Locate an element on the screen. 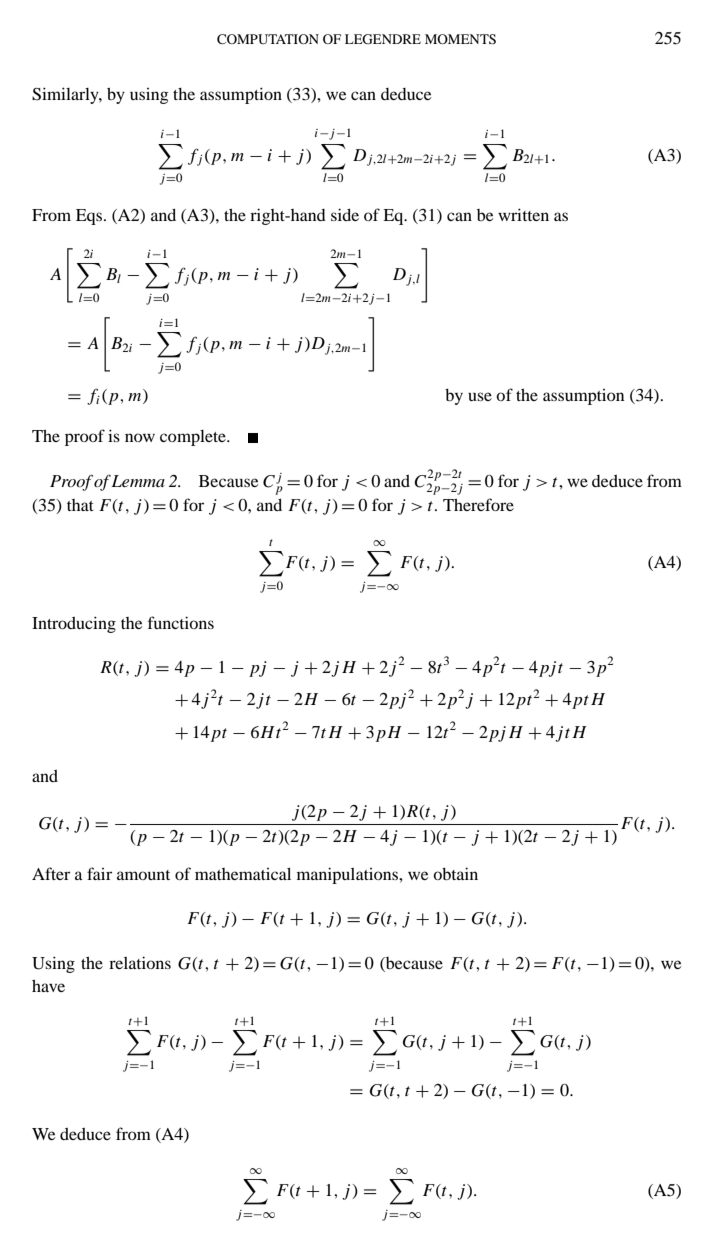 The image size is (712, 1240). Therefore is located at coordinates (478, 504).
